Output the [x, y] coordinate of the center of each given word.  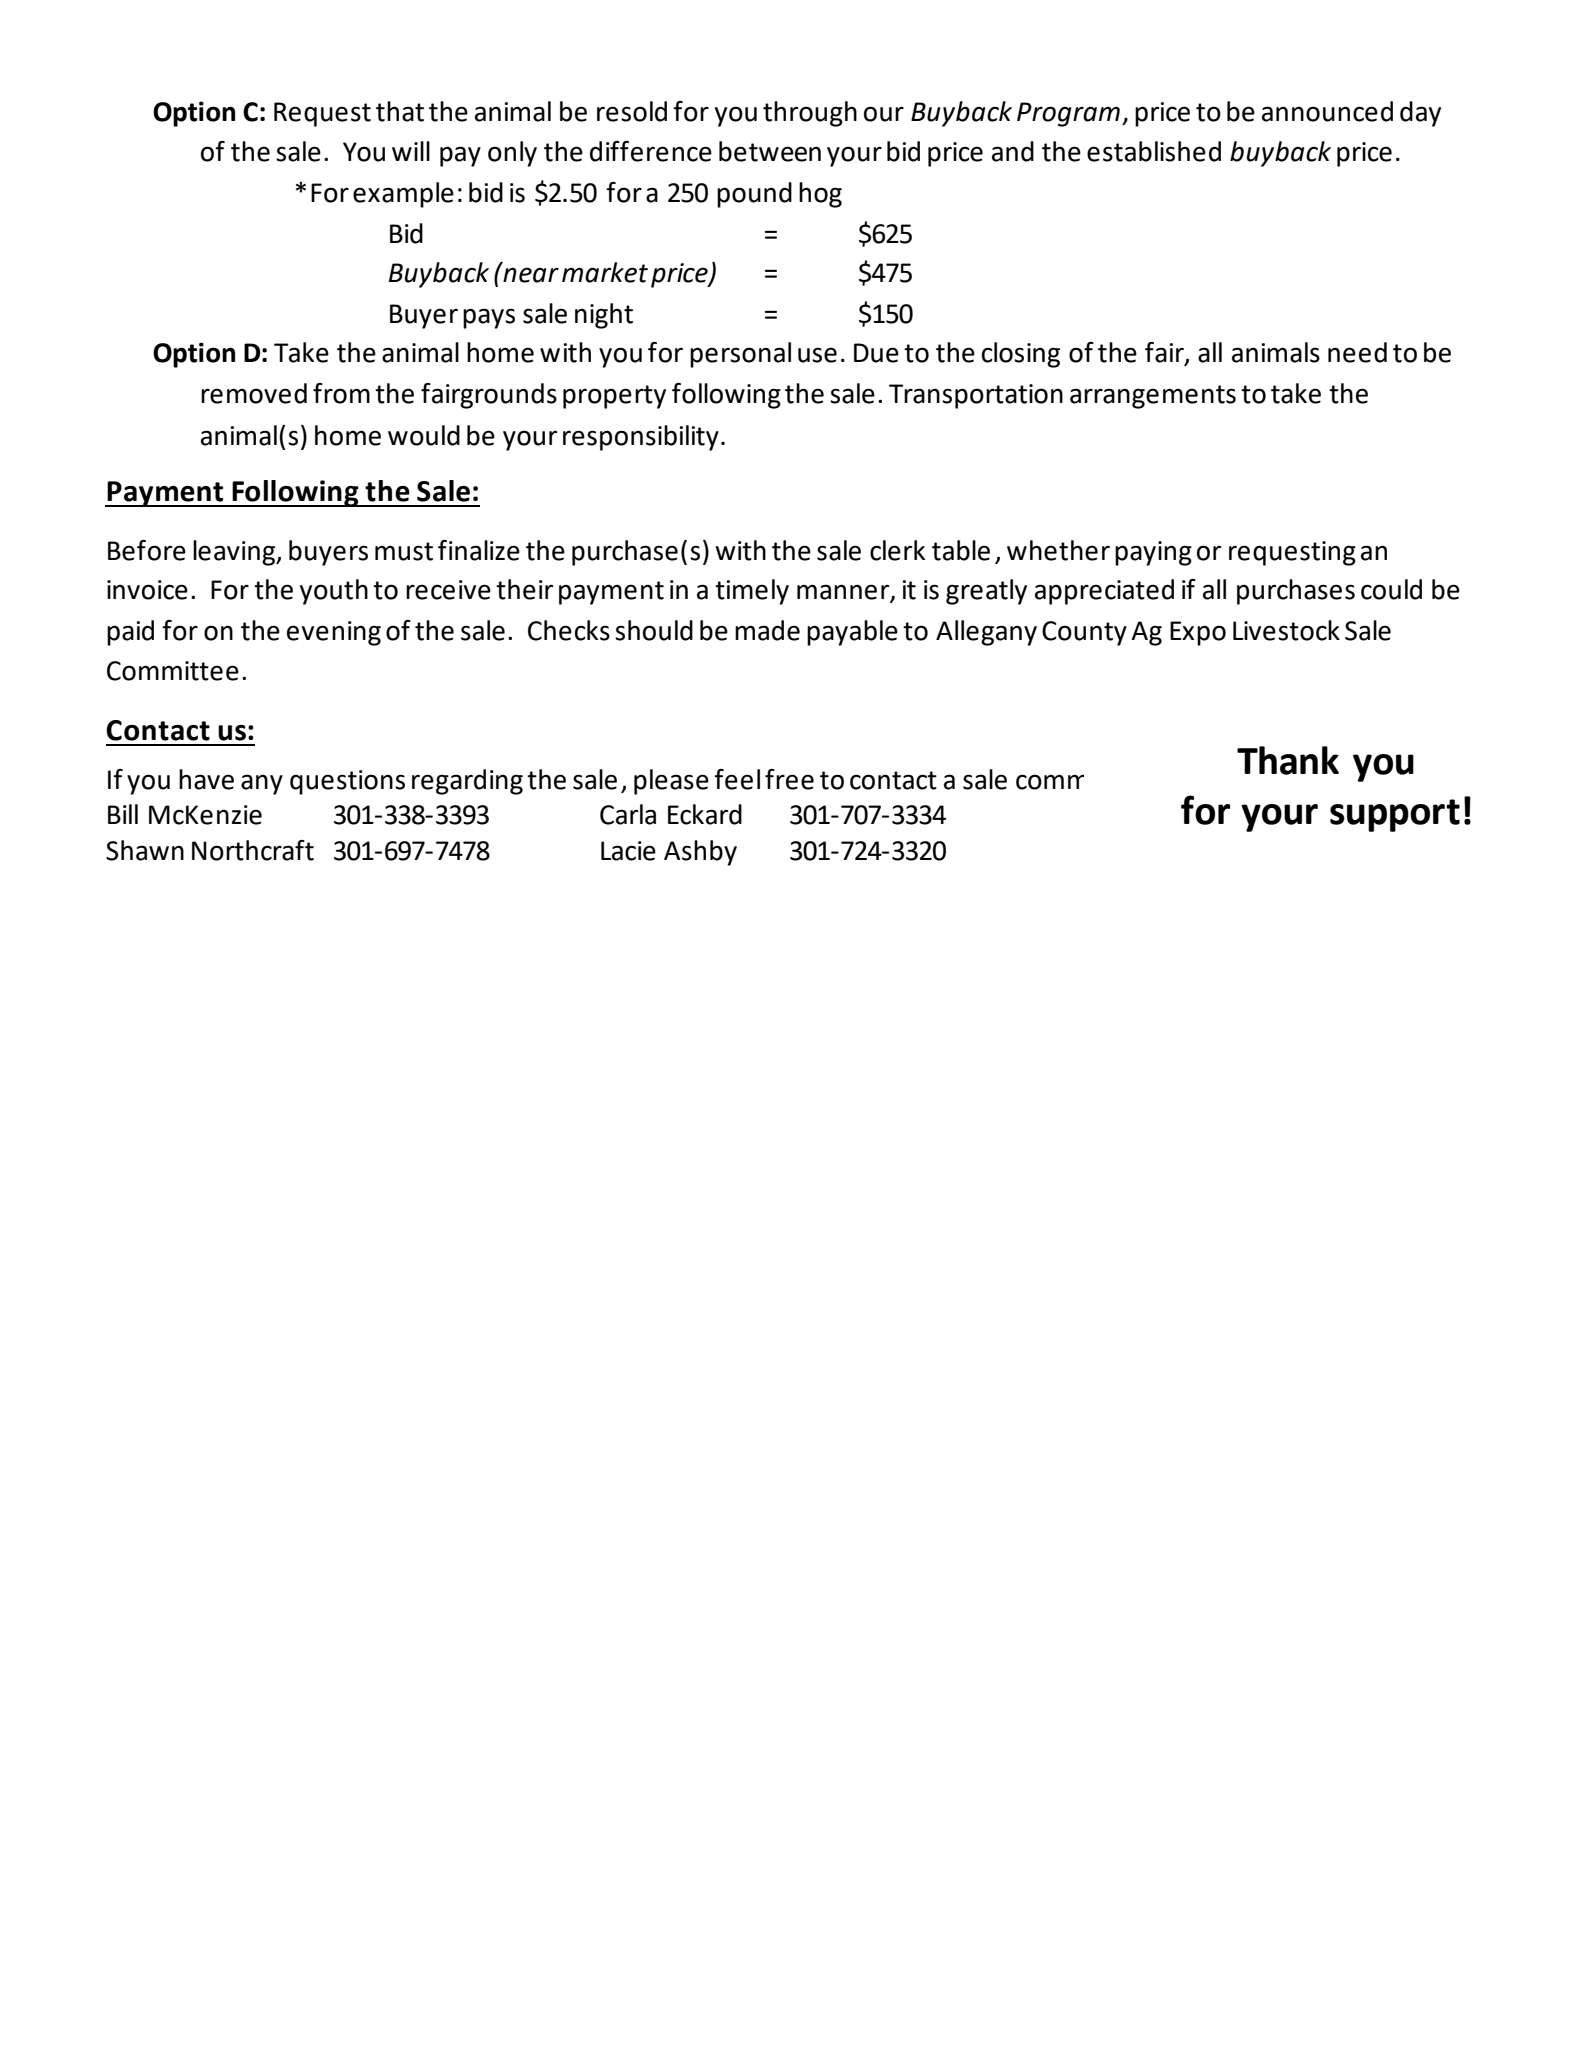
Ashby [700, 853]
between [770, 151]
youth [334, 592]
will [411, 151]
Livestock [1286, 630]
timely [752, 592]
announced [1327, 111]
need [1357, 352]
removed [254, 393]
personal [740, 355]
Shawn [145, 850]
